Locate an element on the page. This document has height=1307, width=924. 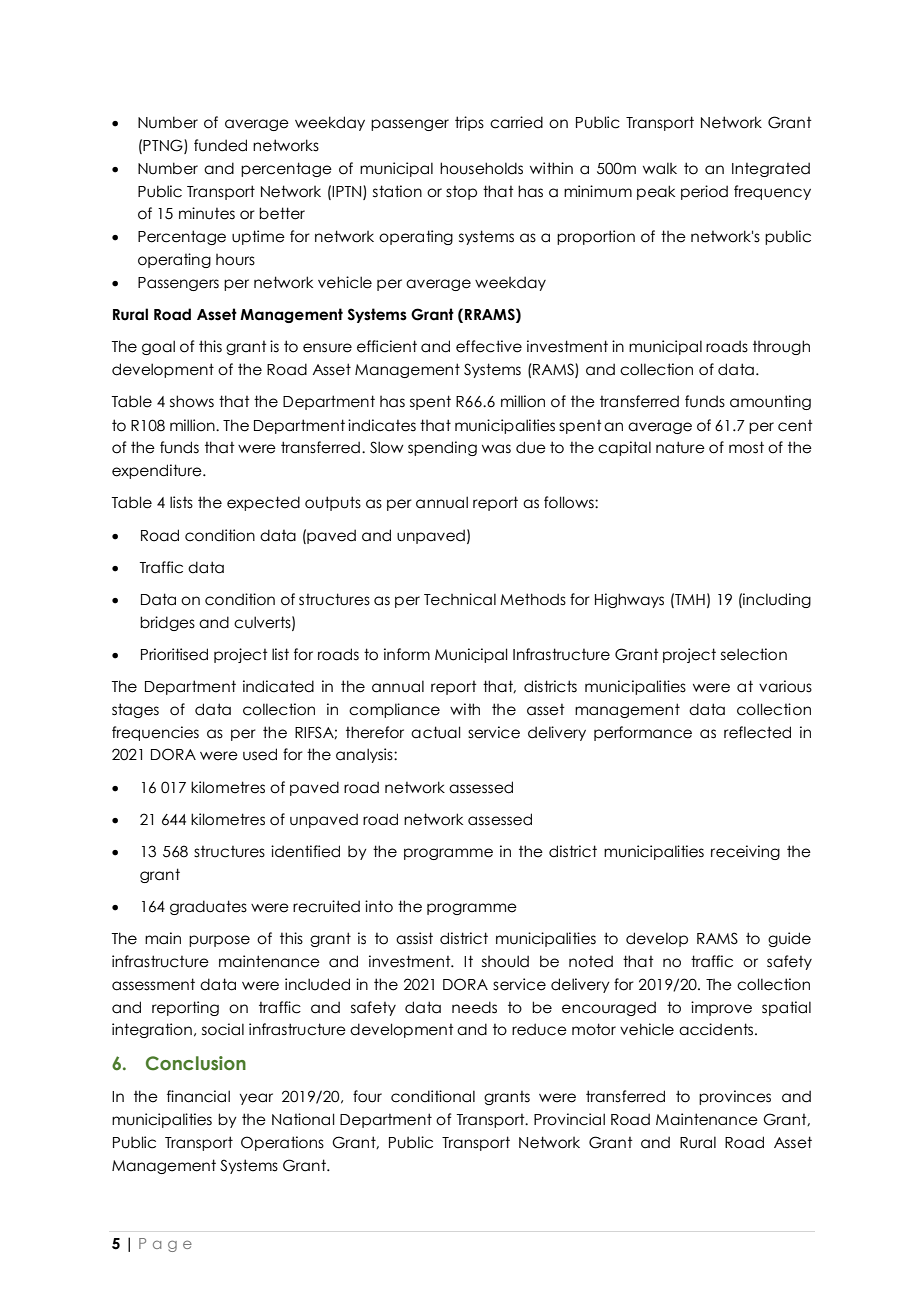
selection is located at coordinates (754, 654).
